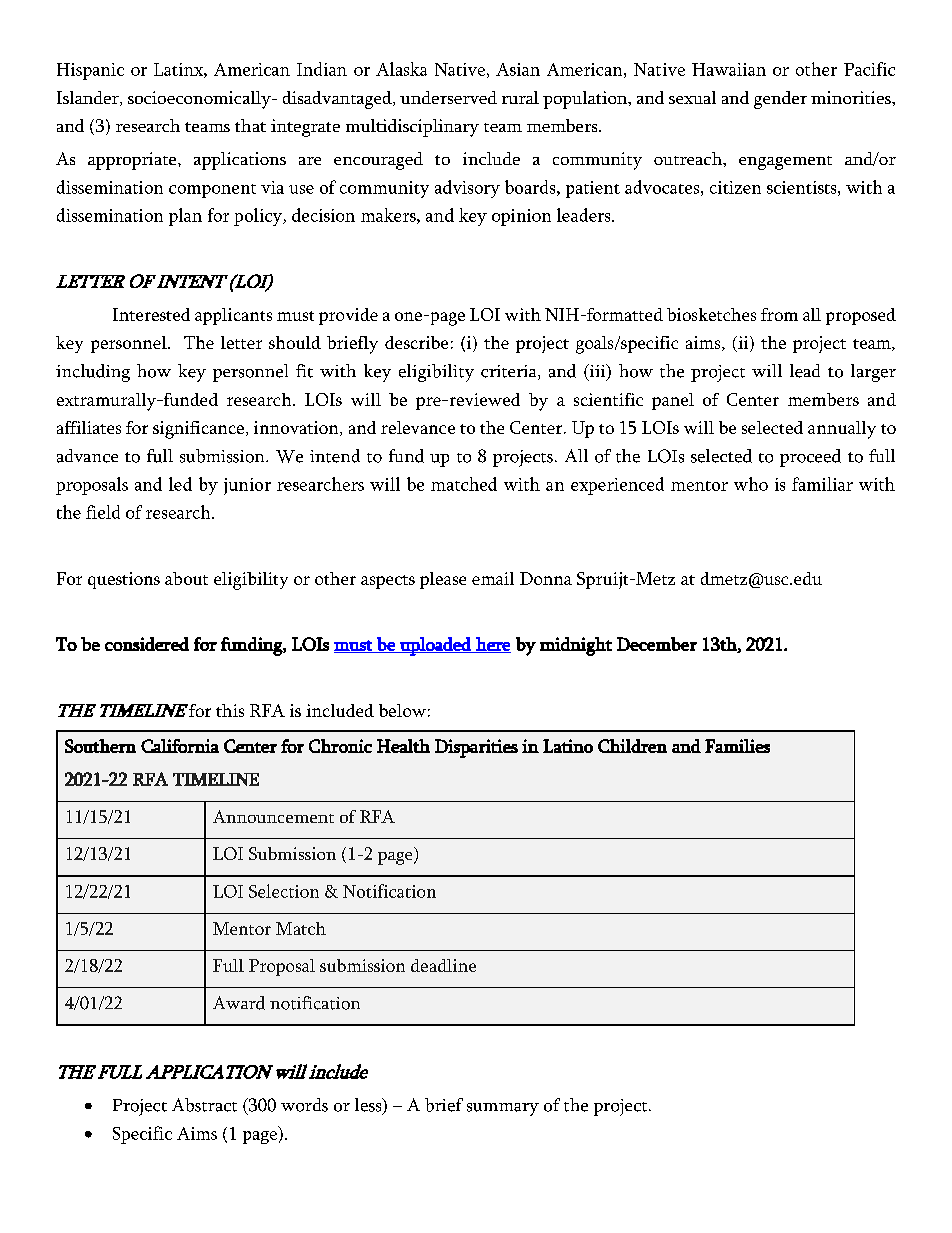 The width and height of the page is (952, 1233). What do you see at coordinates (273, 816) in the page?
I see `Announcement` at bounding box center [273, 816].
